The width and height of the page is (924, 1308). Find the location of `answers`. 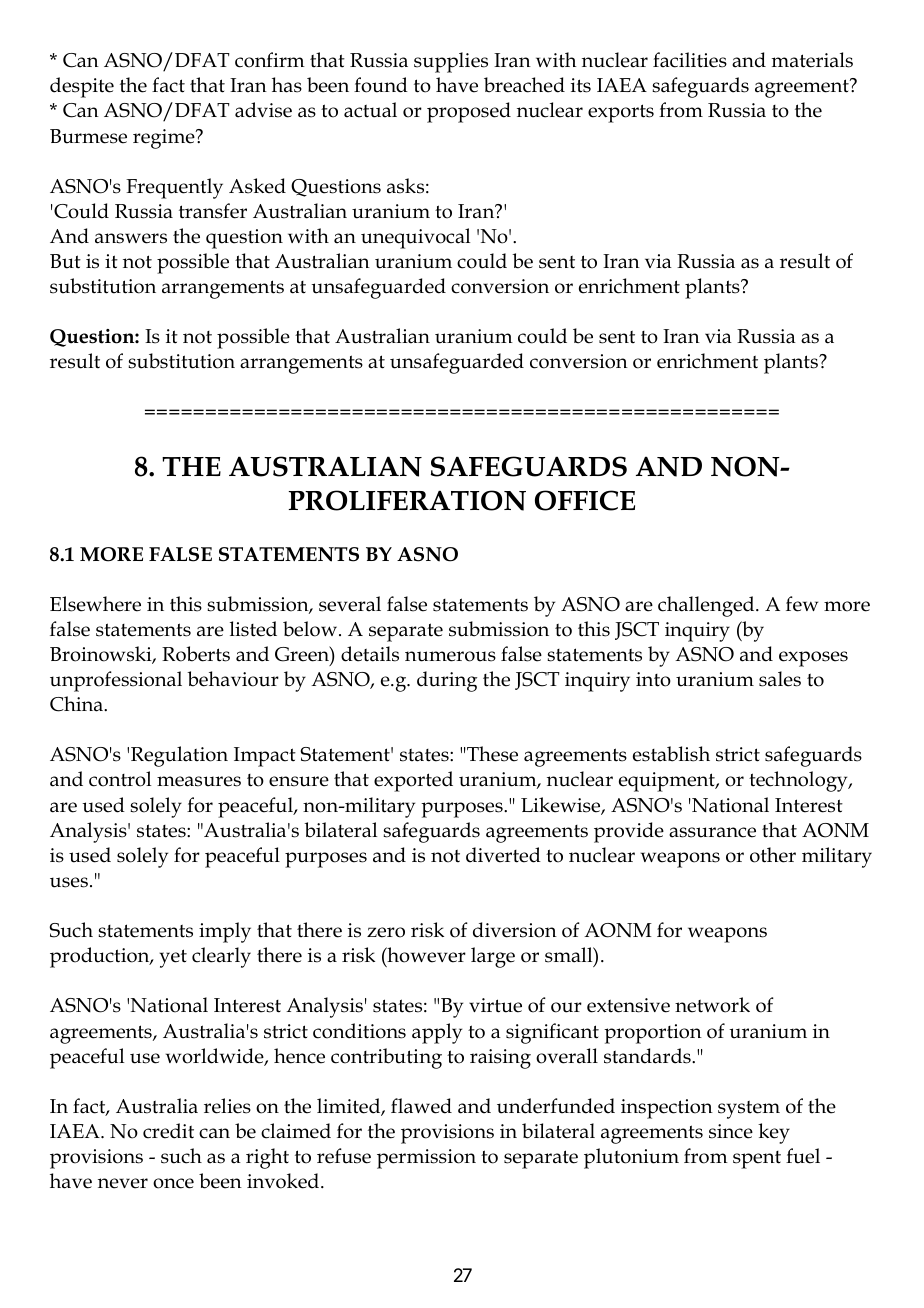

answers is located at coordinates (131, 238).
